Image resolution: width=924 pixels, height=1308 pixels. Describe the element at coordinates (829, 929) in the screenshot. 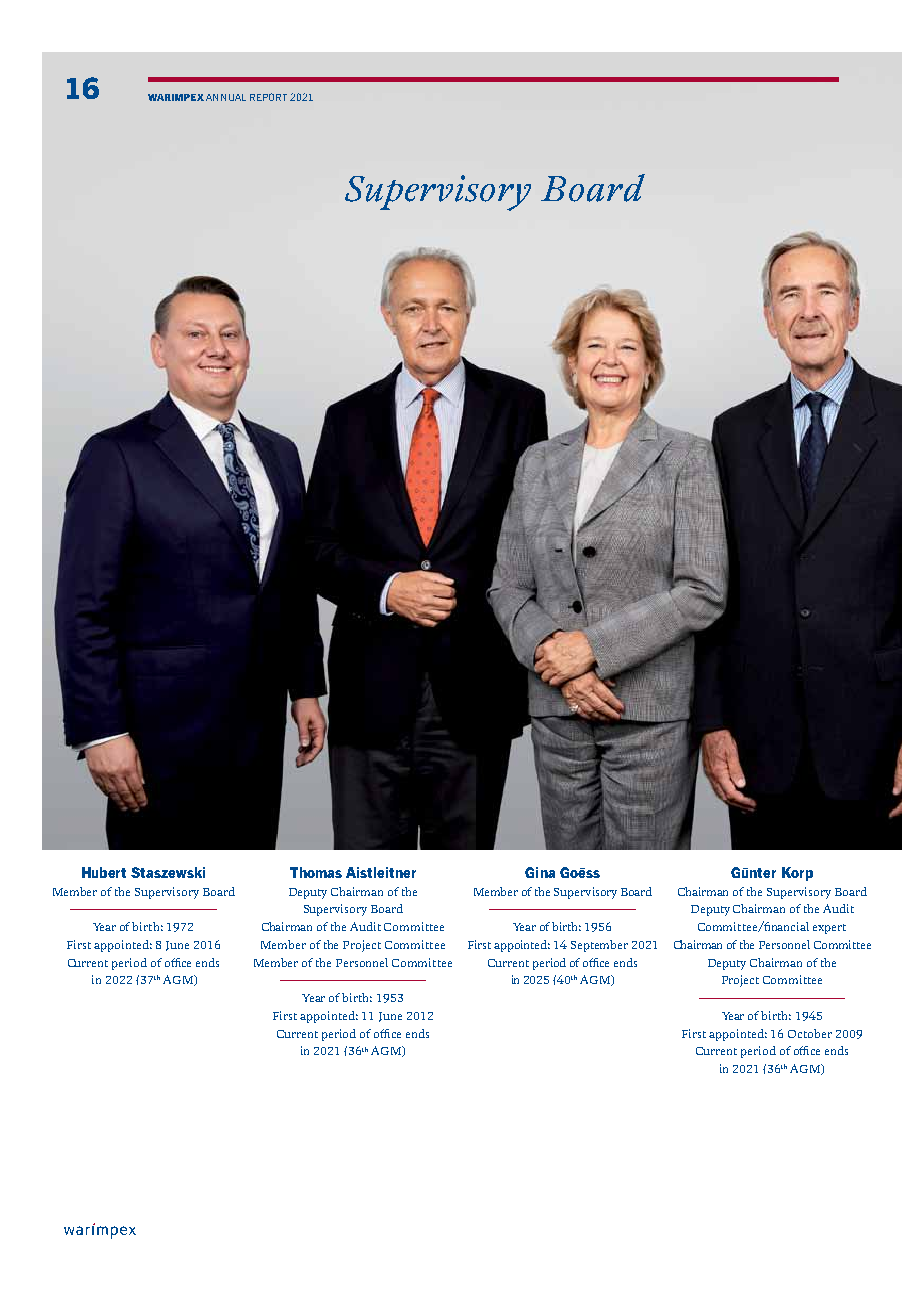

I see `expert` at that location.
